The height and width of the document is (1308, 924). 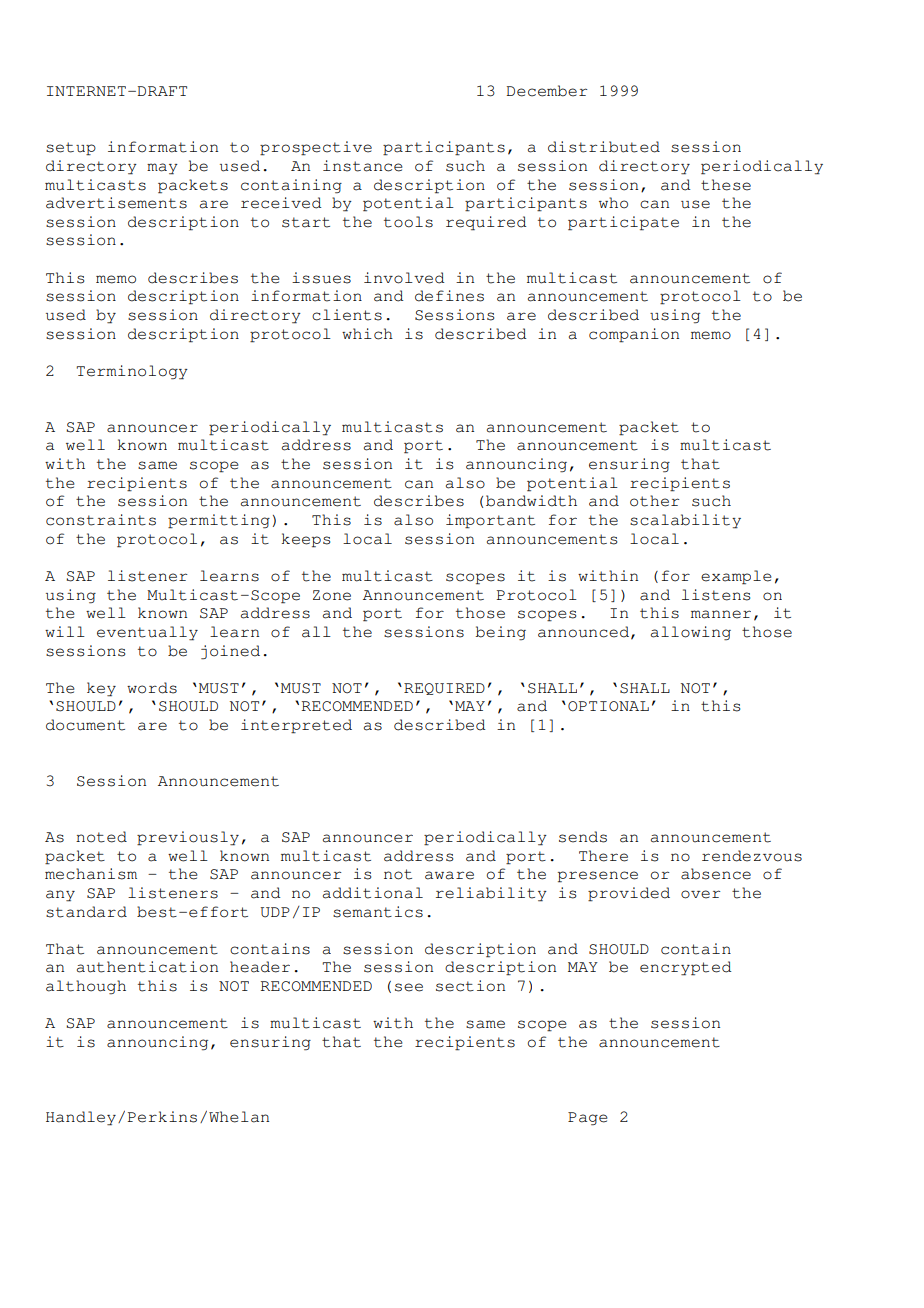 I want to click on setup, so click(x=71, y=149).
